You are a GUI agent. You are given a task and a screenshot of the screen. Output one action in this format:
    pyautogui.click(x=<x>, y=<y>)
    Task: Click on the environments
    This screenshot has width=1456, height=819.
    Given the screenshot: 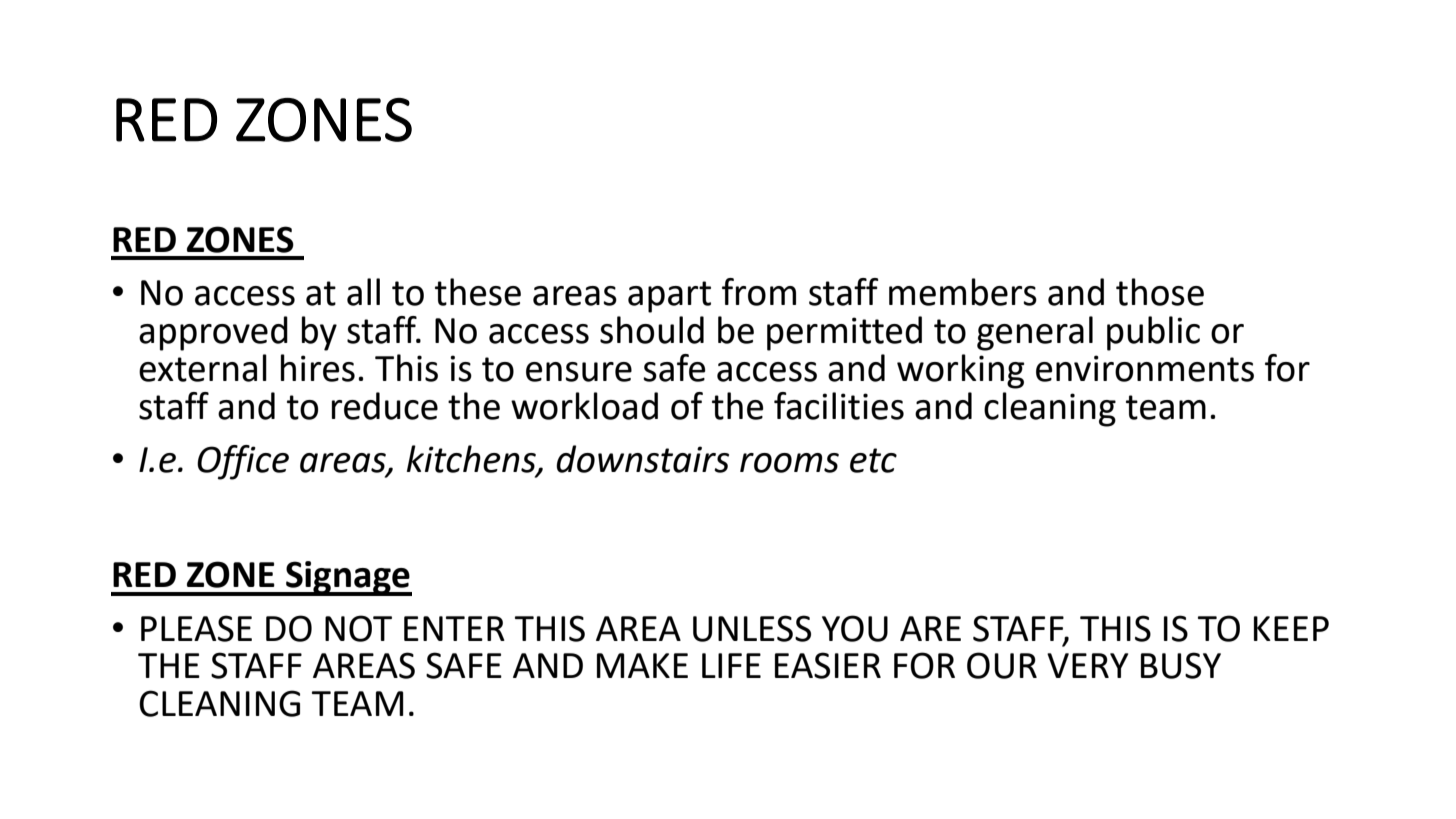 What is the action you would take?
    pyautogui.click(x=1145, y=368)
